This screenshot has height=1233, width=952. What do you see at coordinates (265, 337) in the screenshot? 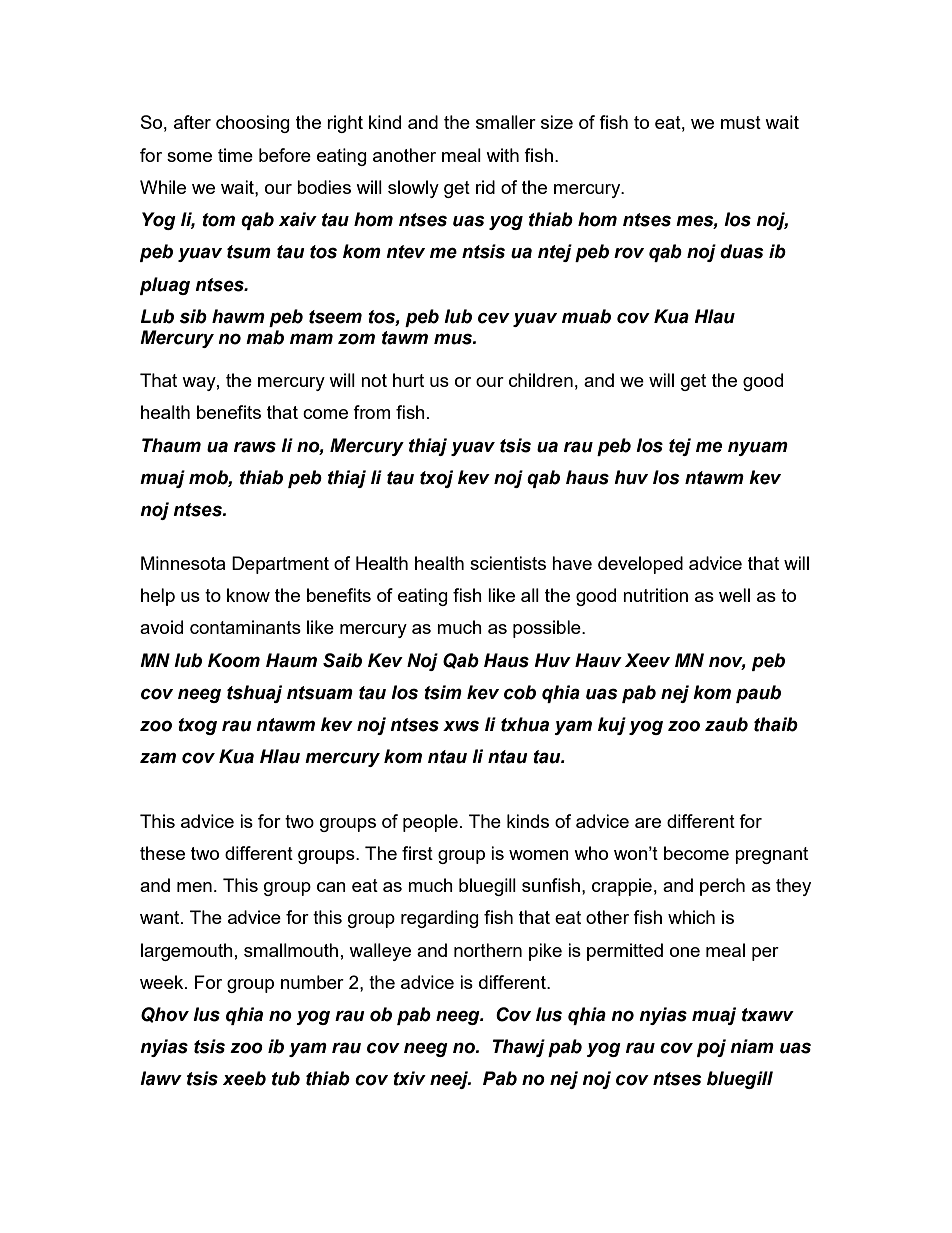
I see `mab` at bounding box center [265, 337].
